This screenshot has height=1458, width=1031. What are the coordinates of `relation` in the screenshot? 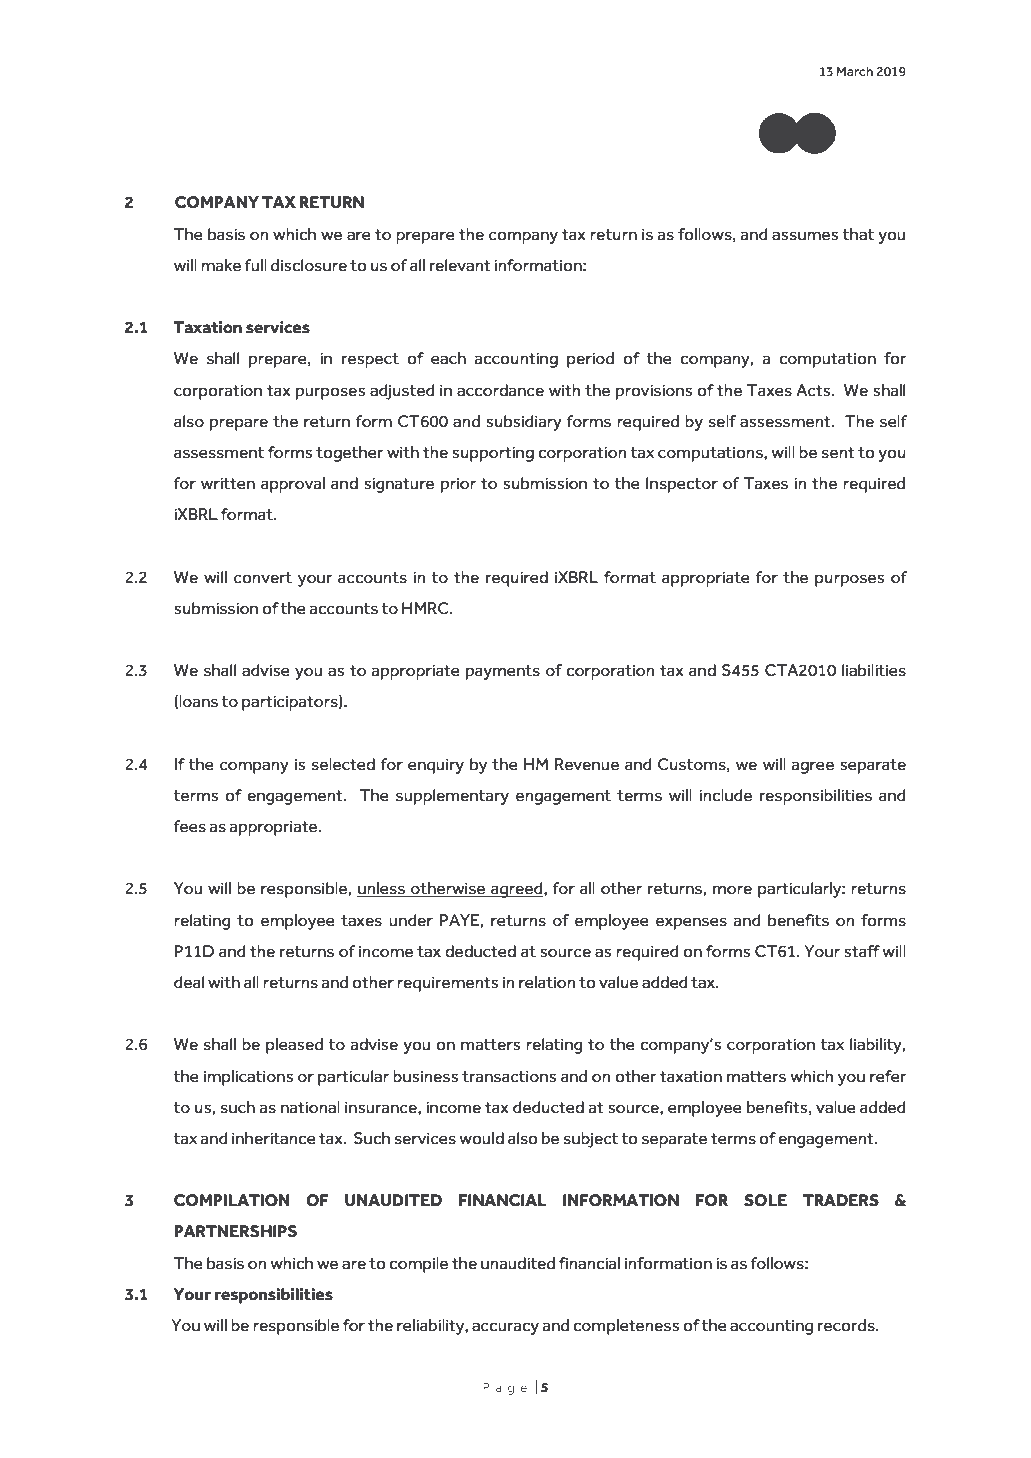 It's located at (547, 982).
